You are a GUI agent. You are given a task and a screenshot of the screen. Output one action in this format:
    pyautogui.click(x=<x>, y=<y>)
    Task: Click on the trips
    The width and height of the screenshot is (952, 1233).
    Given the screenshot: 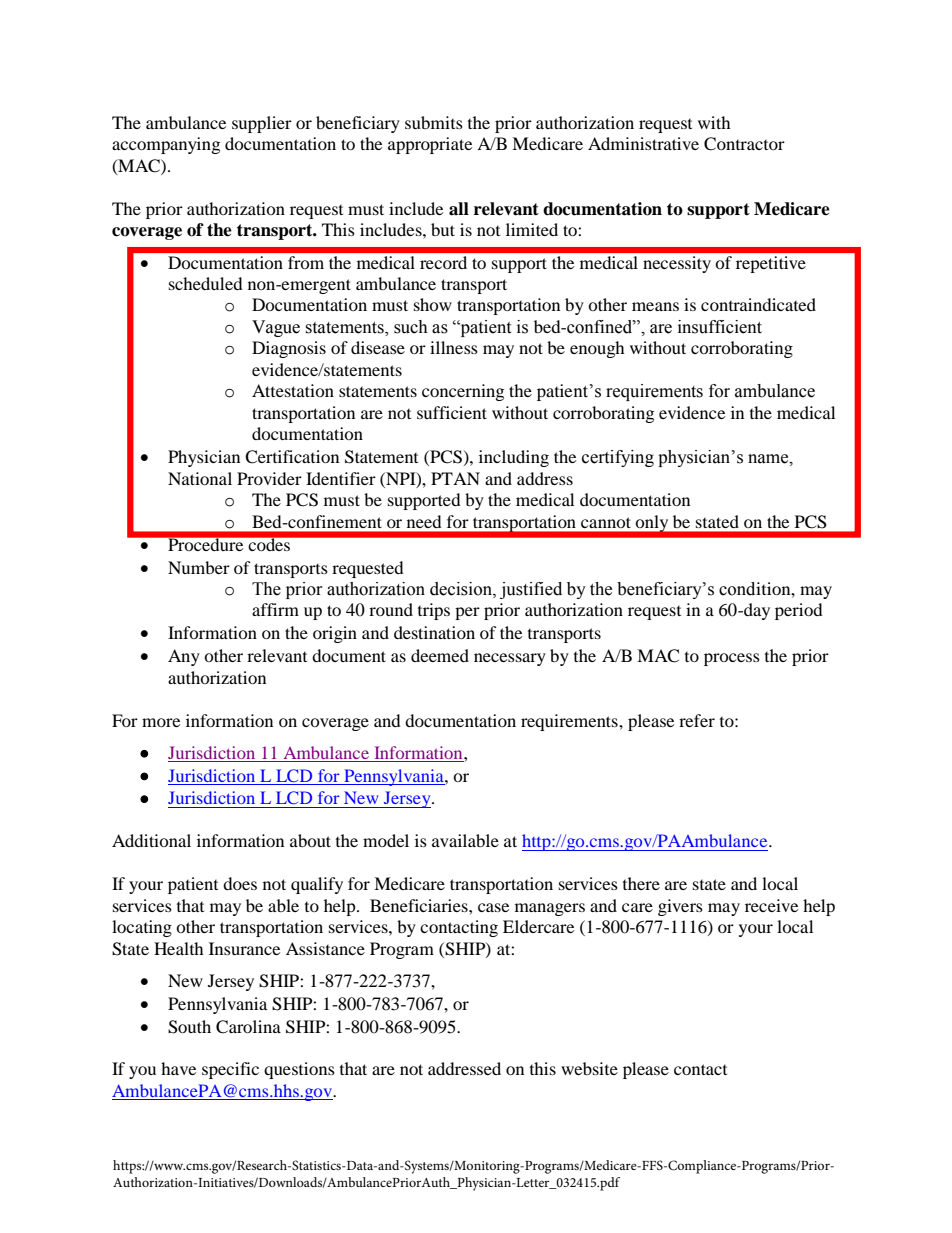 What is the action you would take?
    pyautogui.click(x=434, y=611)
